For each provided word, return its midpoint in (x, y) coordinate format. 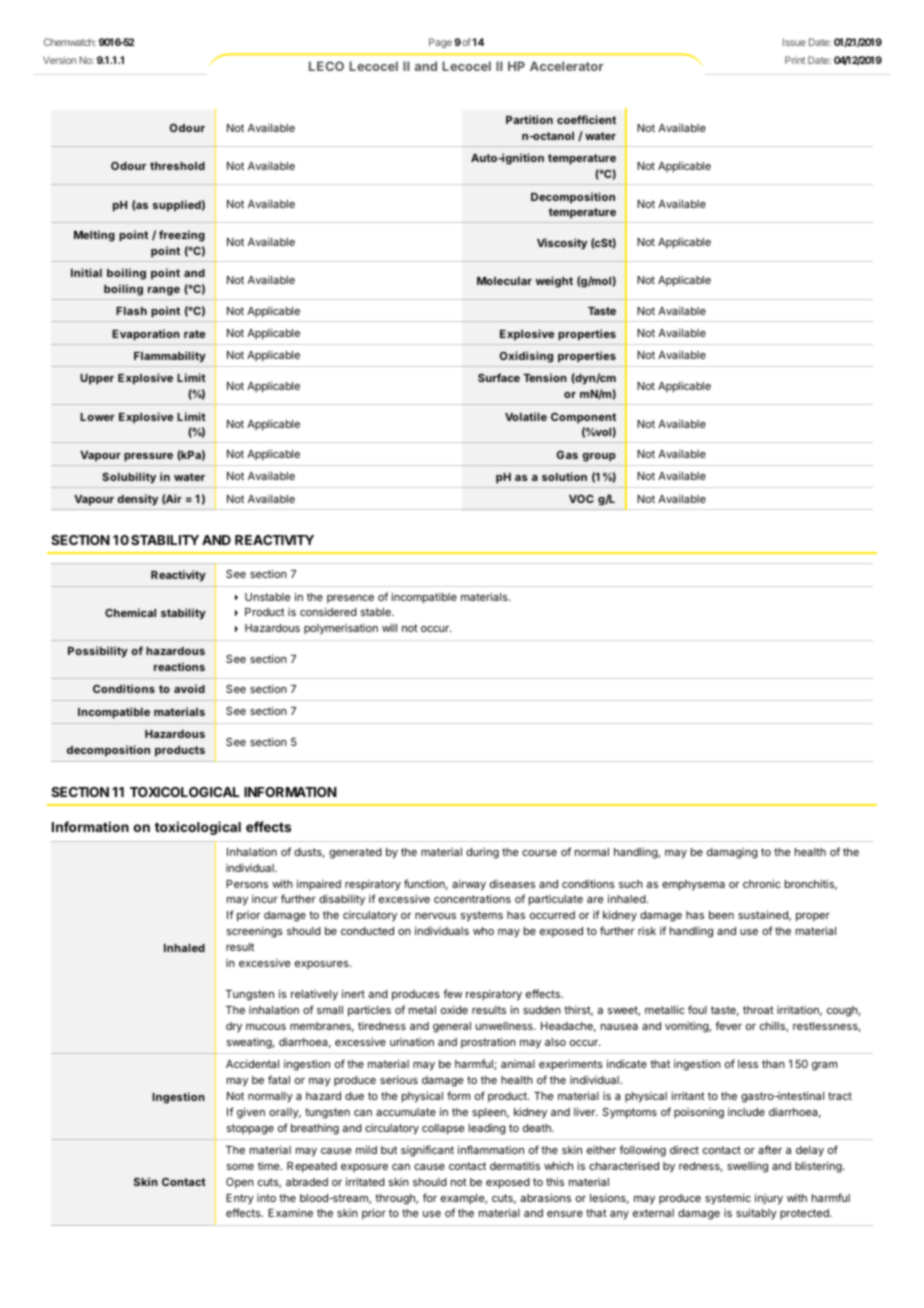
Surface (499, 377)
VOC (581, 499)
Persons (247, 884)
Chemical (130, 612)
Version (59, 60)
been (721, 915)
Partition (529, 119)
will (389, 627)
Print (795, 60)
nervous (435, 916)
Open (240, 1183)
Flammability (170, 357)
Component (583, 418)
